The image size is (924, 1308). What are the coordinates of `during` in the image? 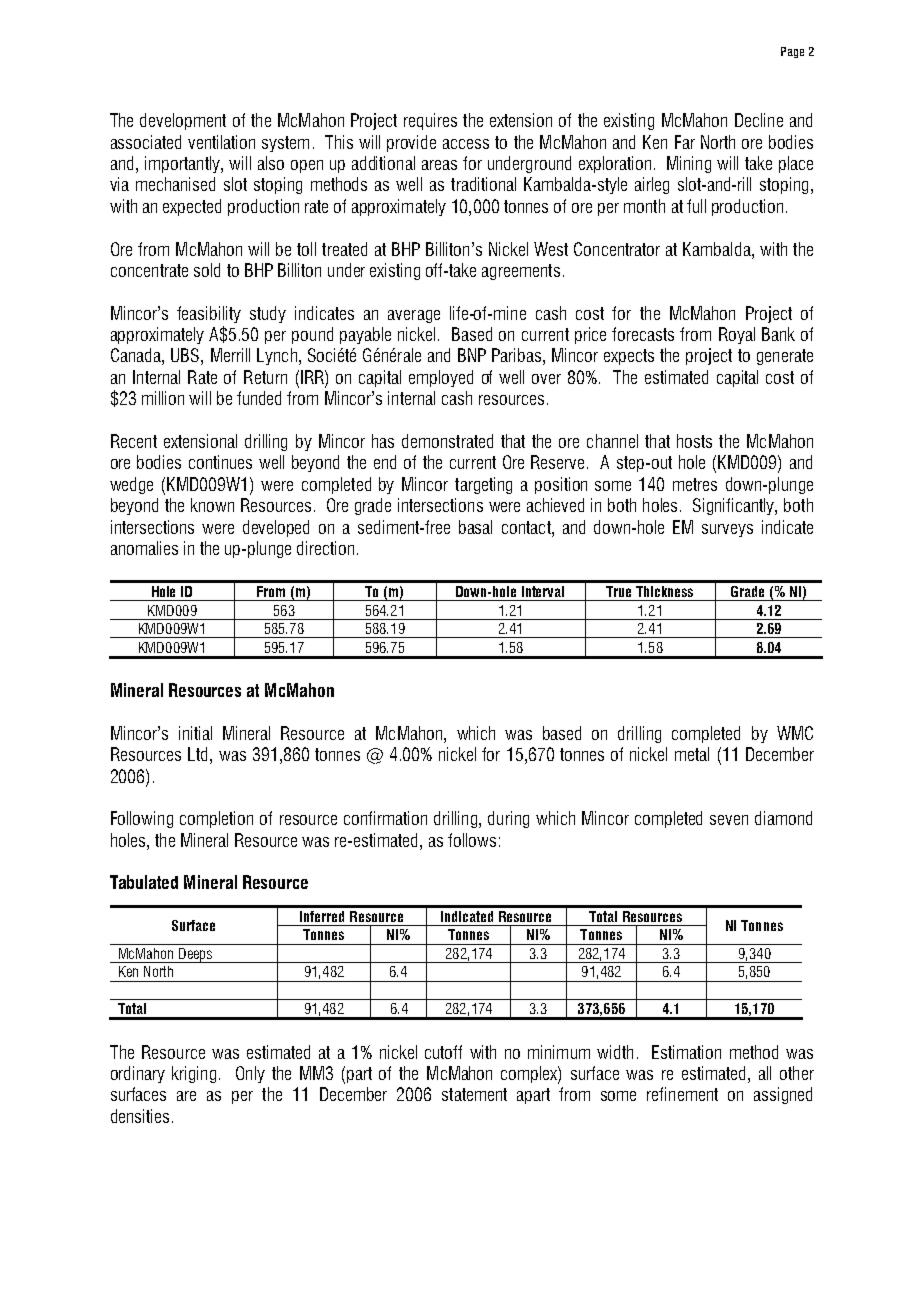 It's located at (508, 819).
